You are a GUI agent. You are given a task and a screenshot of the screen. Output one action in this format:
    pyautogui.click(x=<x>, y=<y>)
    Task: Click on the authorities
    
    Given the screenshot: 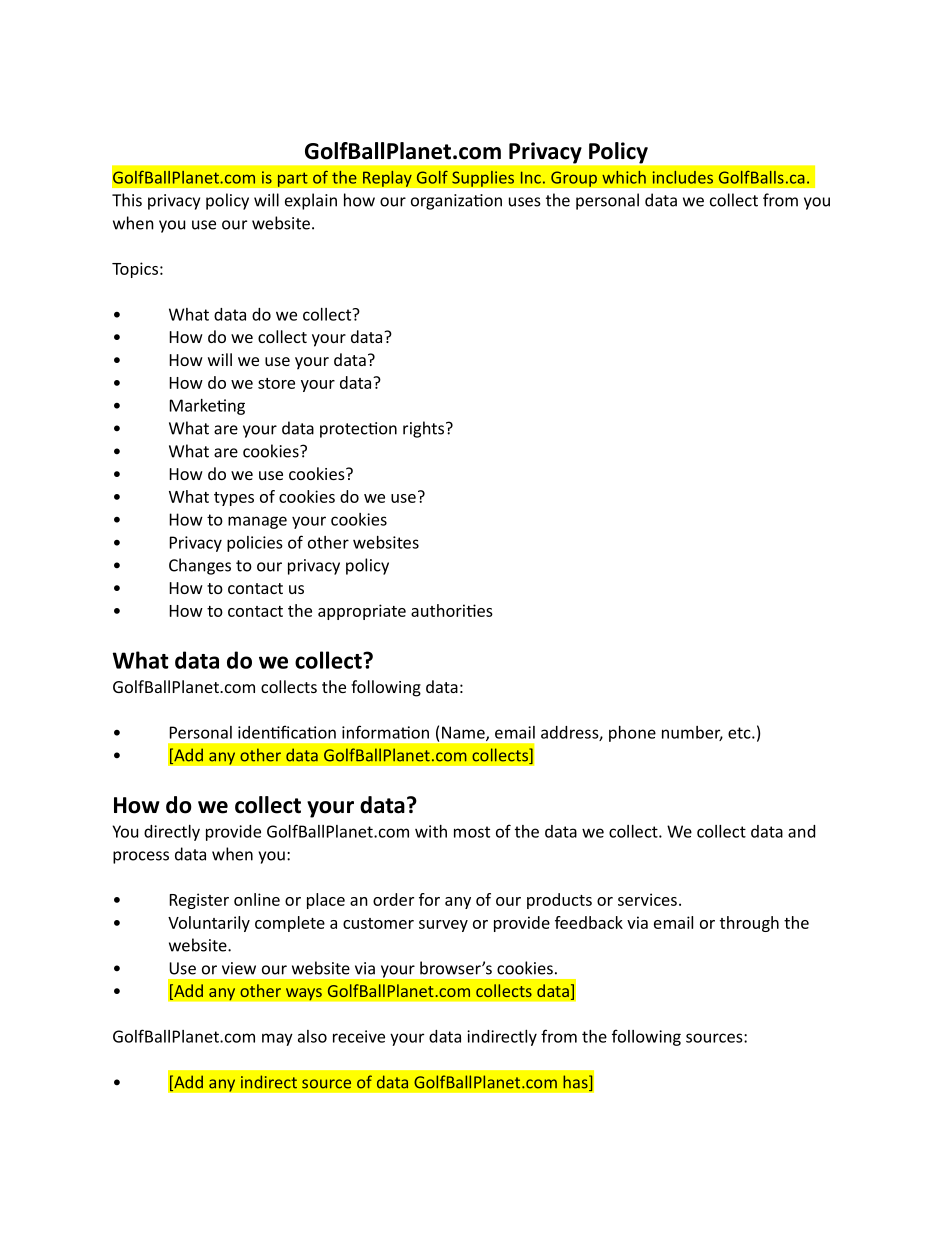 What is the action you would take?
    pyautogui.click(x=452, y=610)
